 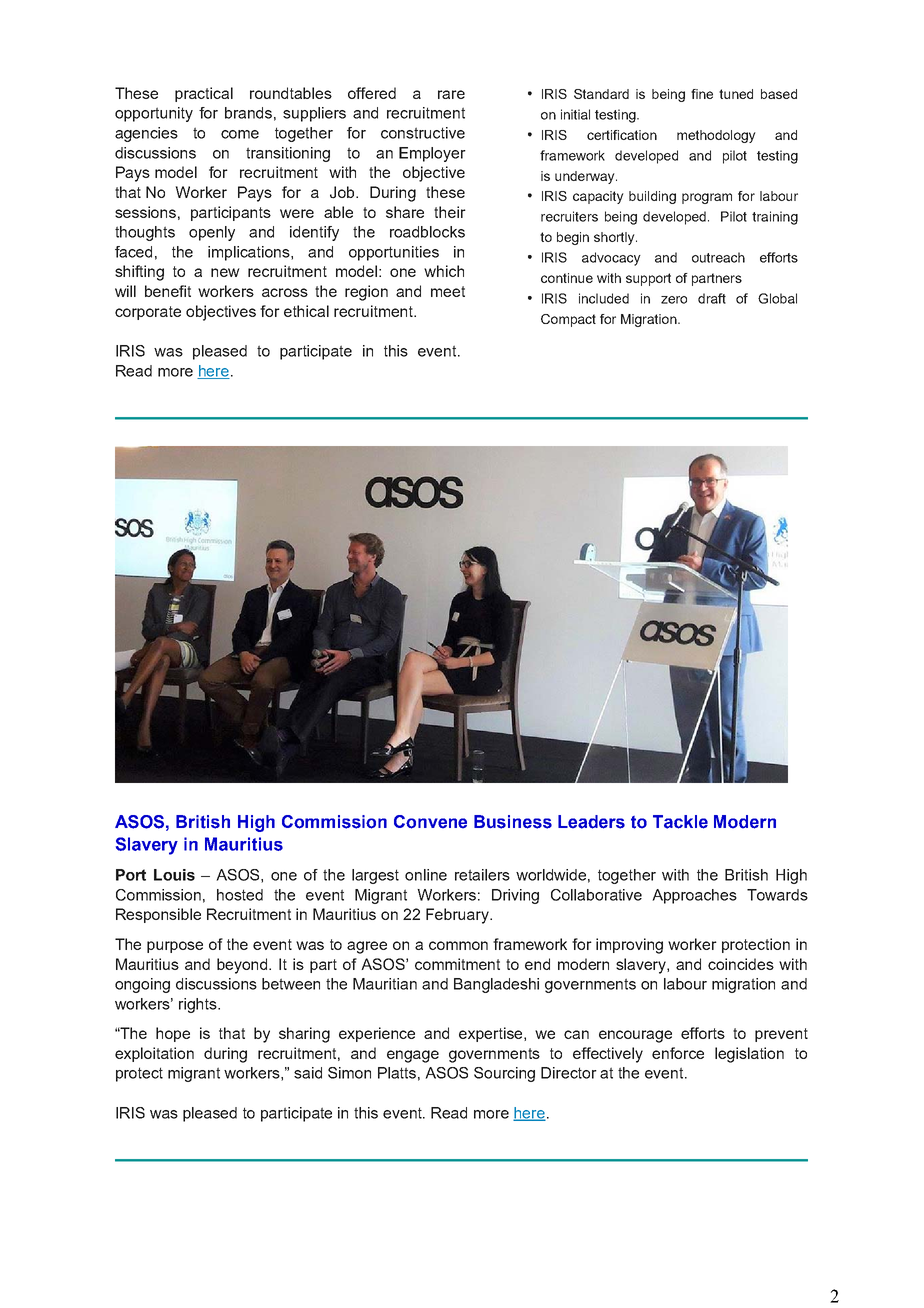 I want to click on draft, so click(x=712, y=298).
